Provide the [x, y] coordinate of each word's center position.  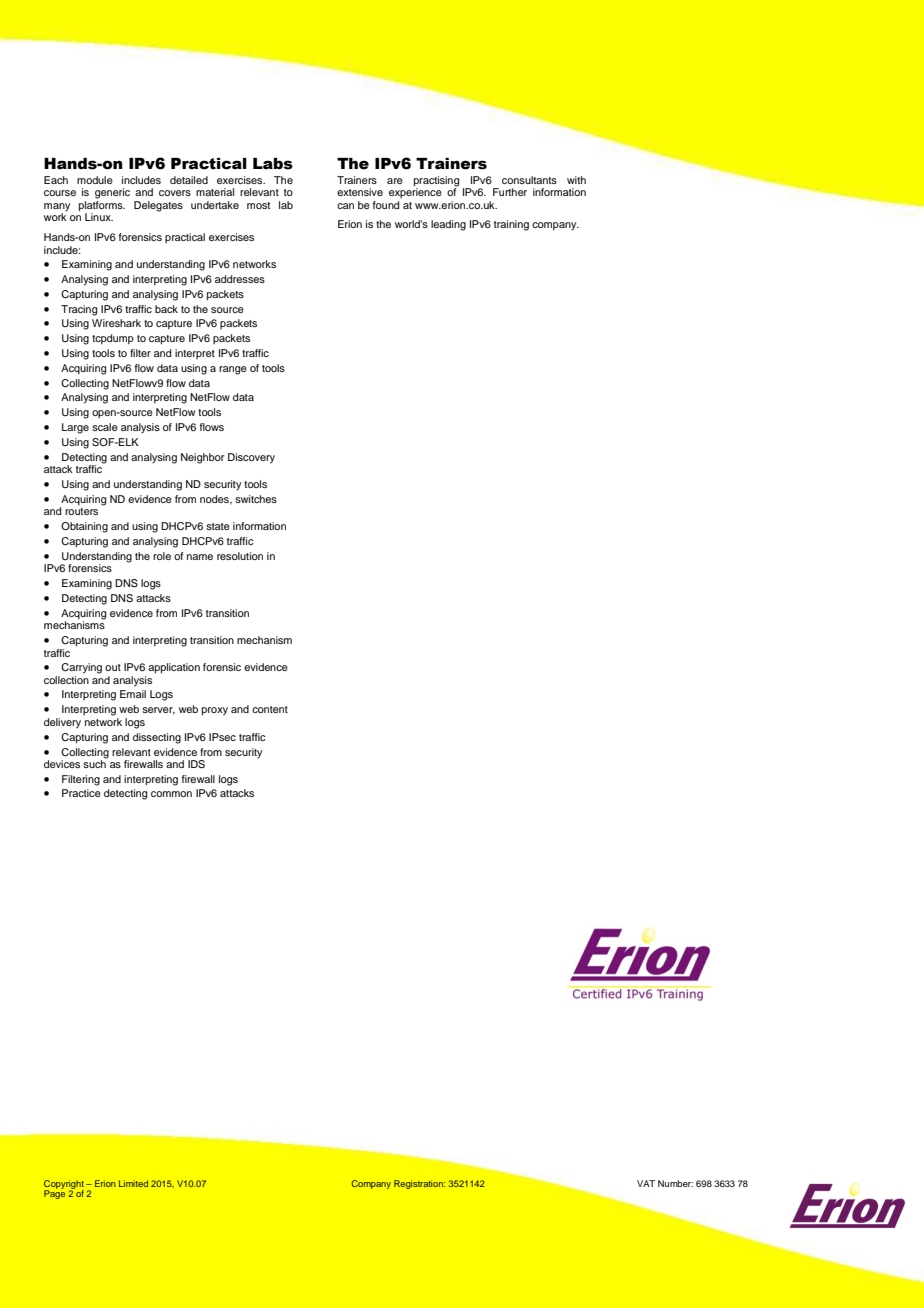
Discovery [251, 458]
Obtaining [84, 527]
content [270, 709]
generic [112, 193]
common [171, 794]
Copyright [64, 1185]
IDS [196, 764]
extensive [360, 192]
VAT [646, 1183]
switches [256, 499]
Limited [133, 1183]
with [576, 180]
